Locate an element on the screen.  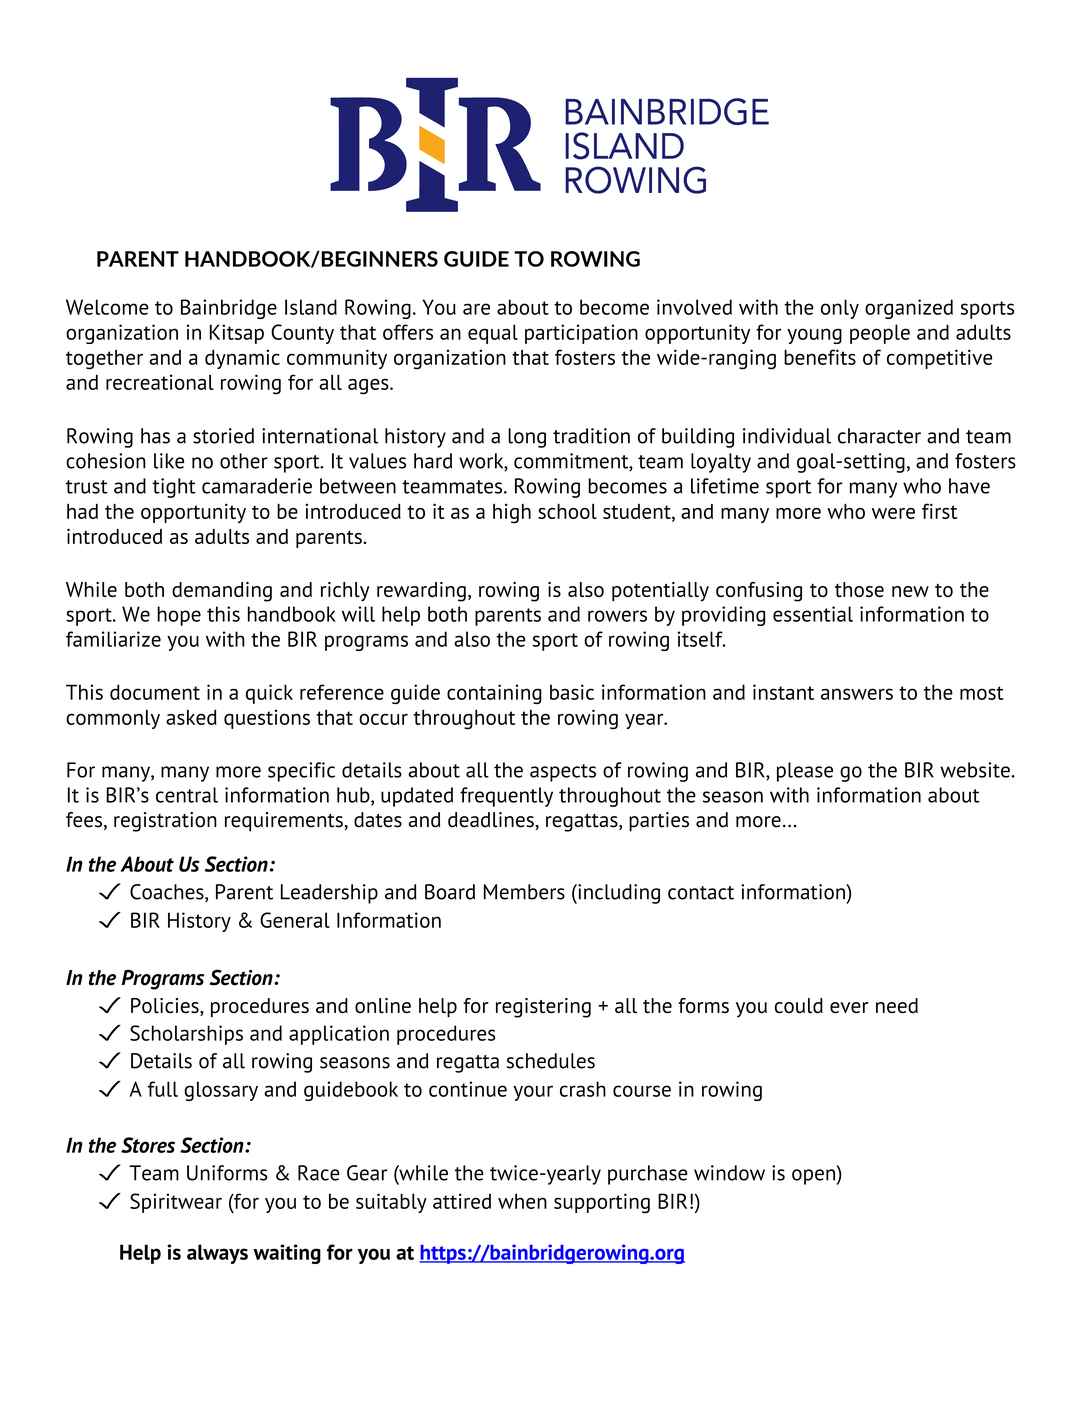
please is located at coordinates (805, 772).
